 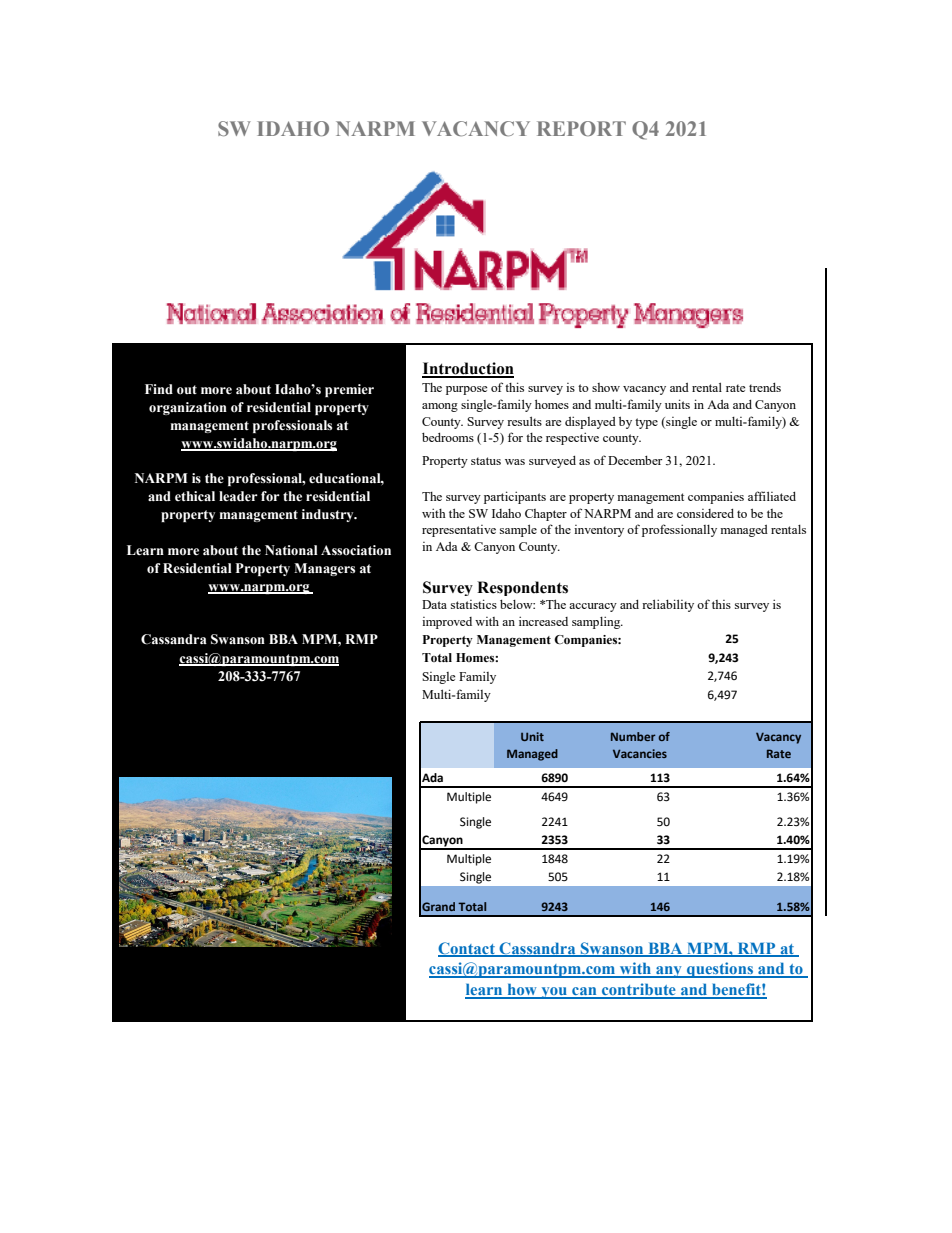 I want to click on reliability, so click(x=668, y=605).
